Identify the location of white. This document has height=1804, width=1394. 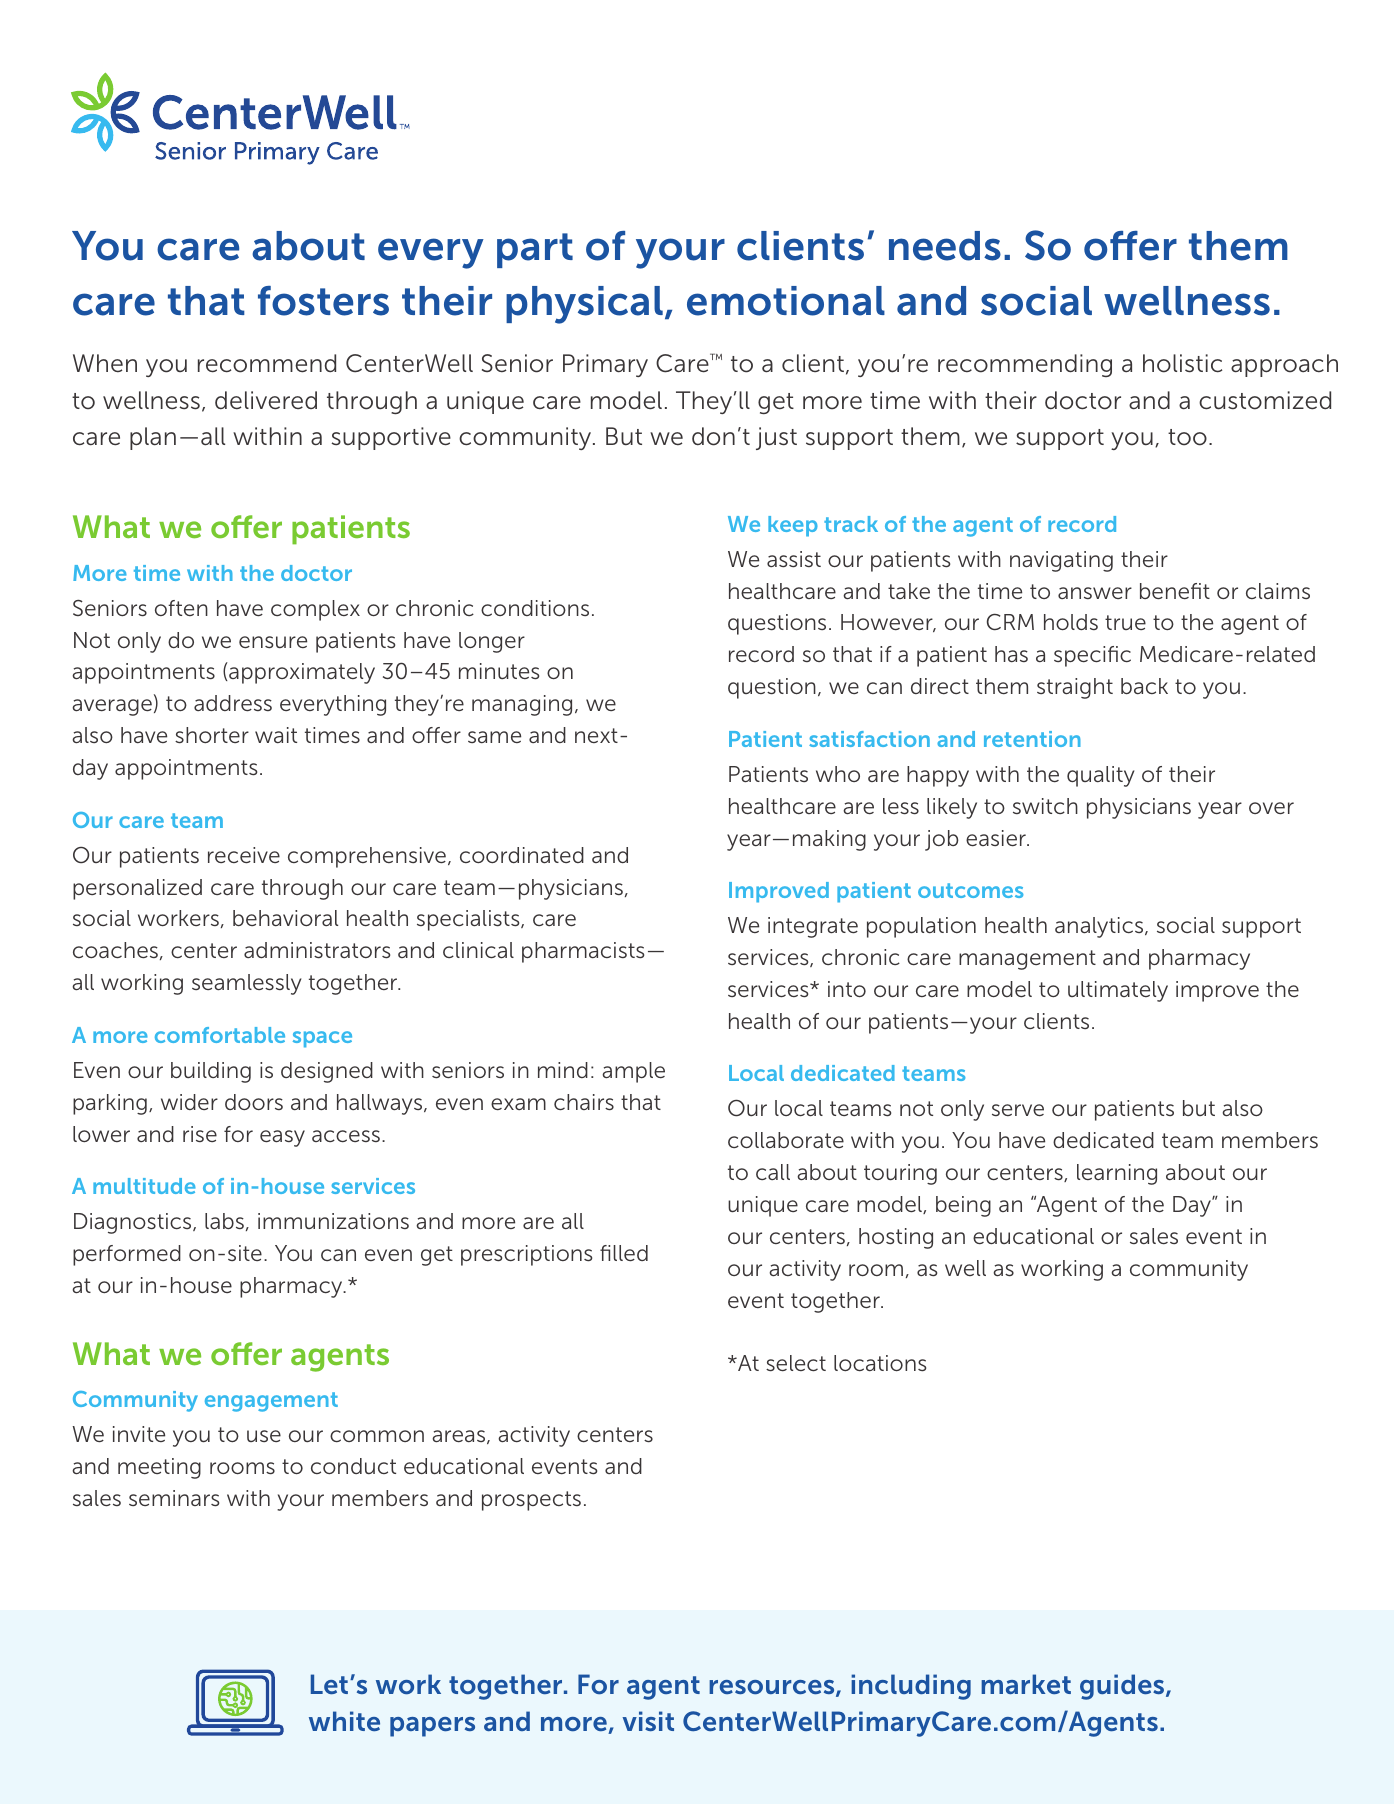
(344, 1721).
